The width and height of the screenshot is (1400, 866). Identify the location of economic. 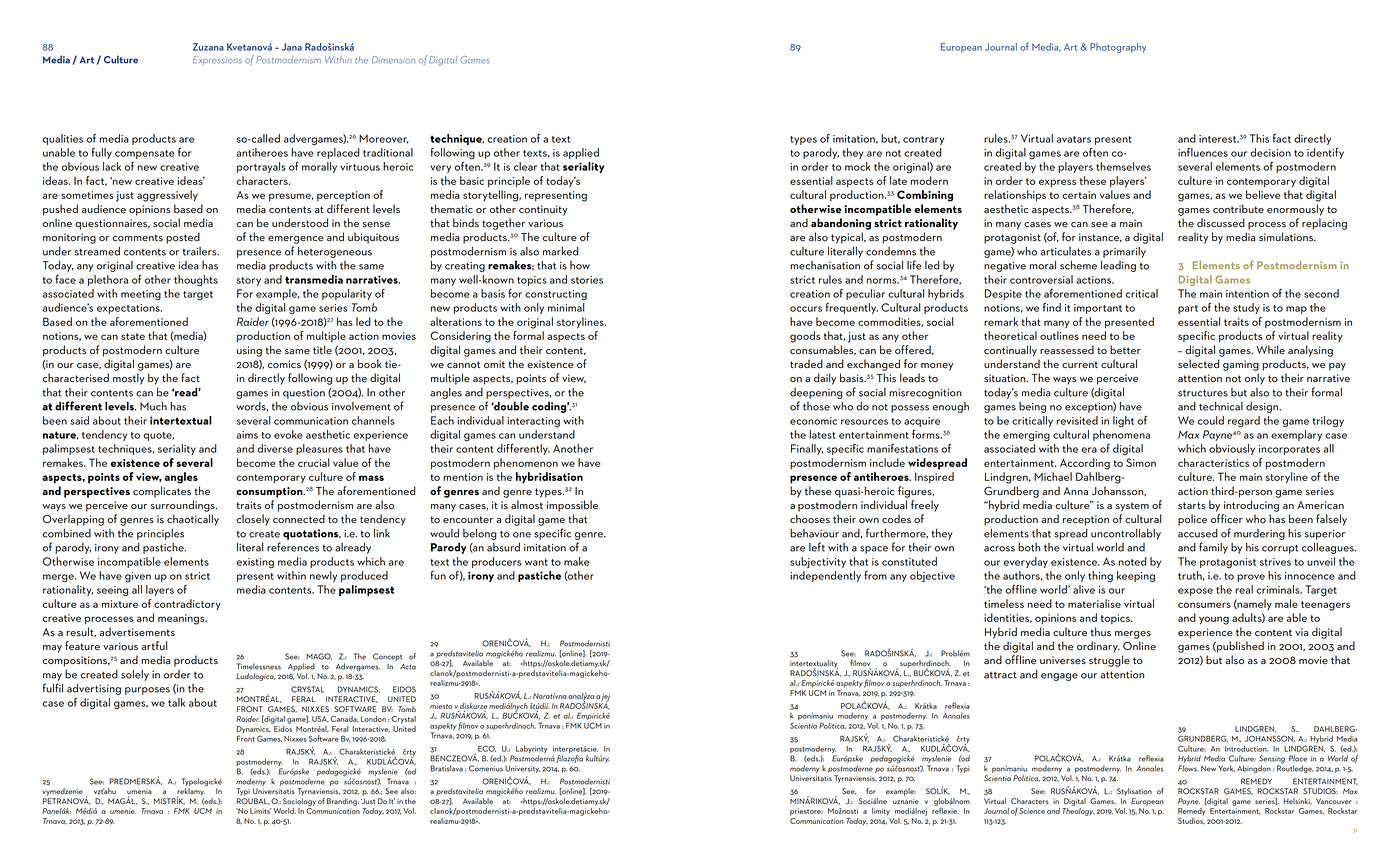
(813, 421).
